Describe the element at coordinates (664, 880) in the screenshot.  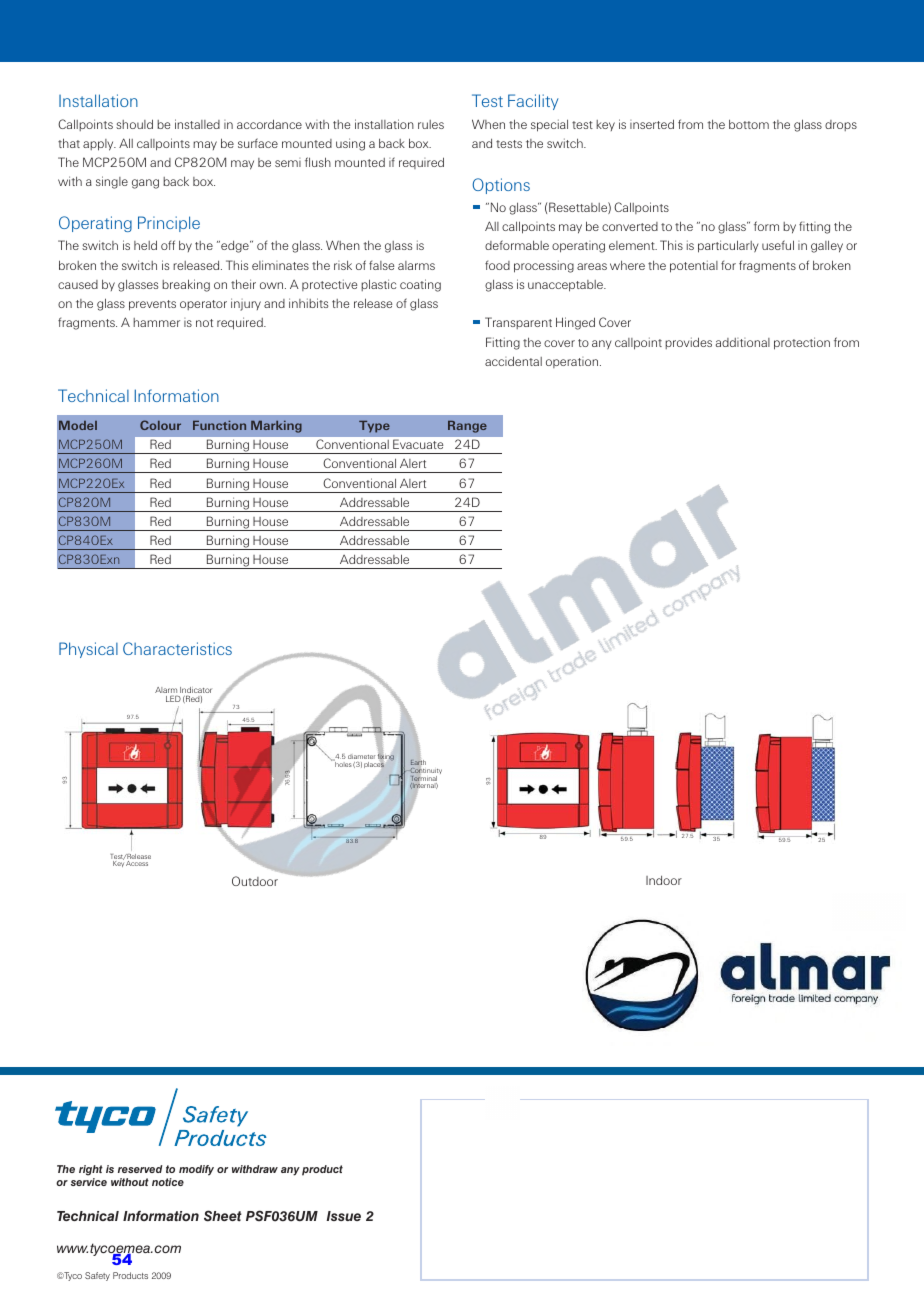
I see `Indoor` at that location.
